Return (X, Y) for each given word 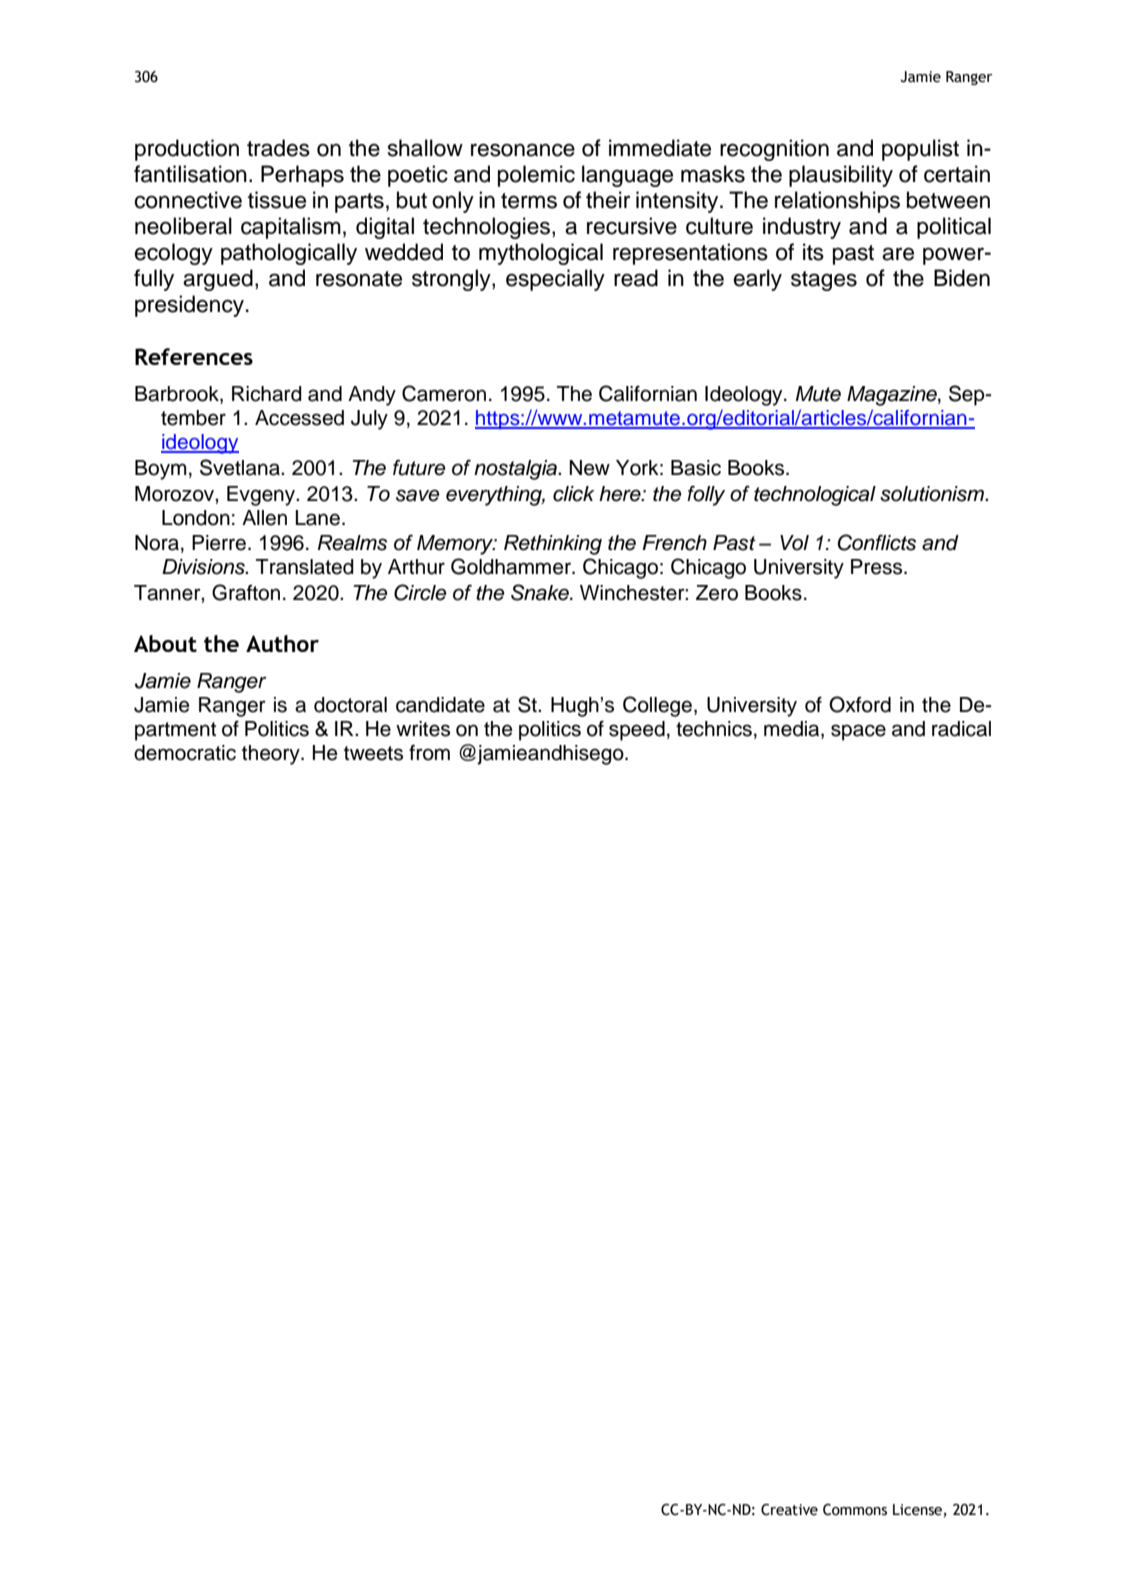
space (858, 732)
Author (282, 643)
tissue (277, 200)
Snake (541, 592)
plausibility (841, 176)
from (429, 753)
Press (878, 567)
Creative (789, 1510)
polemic (536, 176)
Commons (855, 1510)
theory (272, 755)
